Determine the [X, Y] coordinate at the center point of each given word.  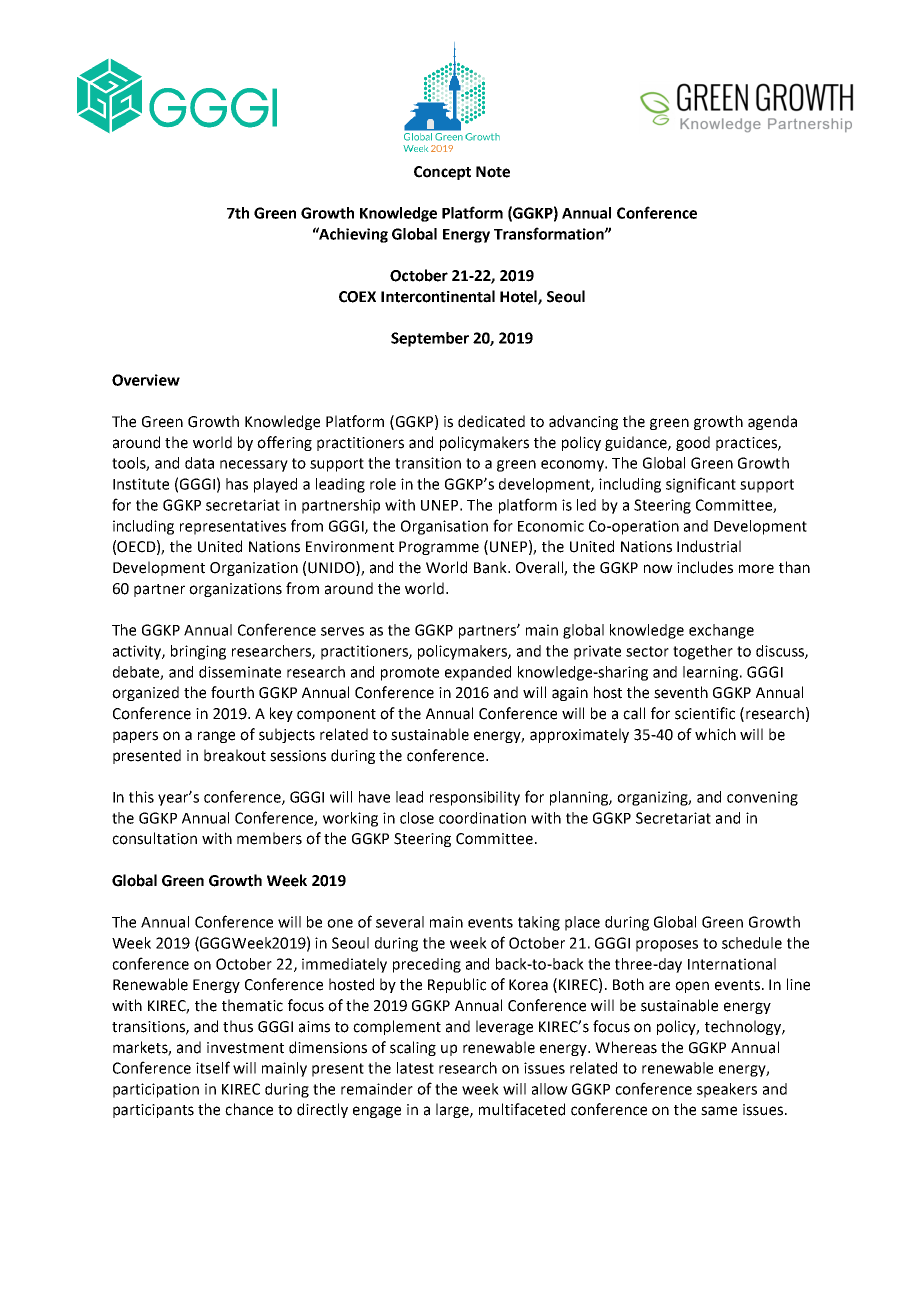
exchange [721, 631]
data [199, 463]
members [269, 838]
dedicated [491, 421]
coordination [482, 818]
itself [213, 1067]
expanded [478, 673]
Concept [442, 173]
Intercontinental [438, 296]
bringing [198, 652]
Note [493, 172]
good [693, 443]
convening [762, 798]
